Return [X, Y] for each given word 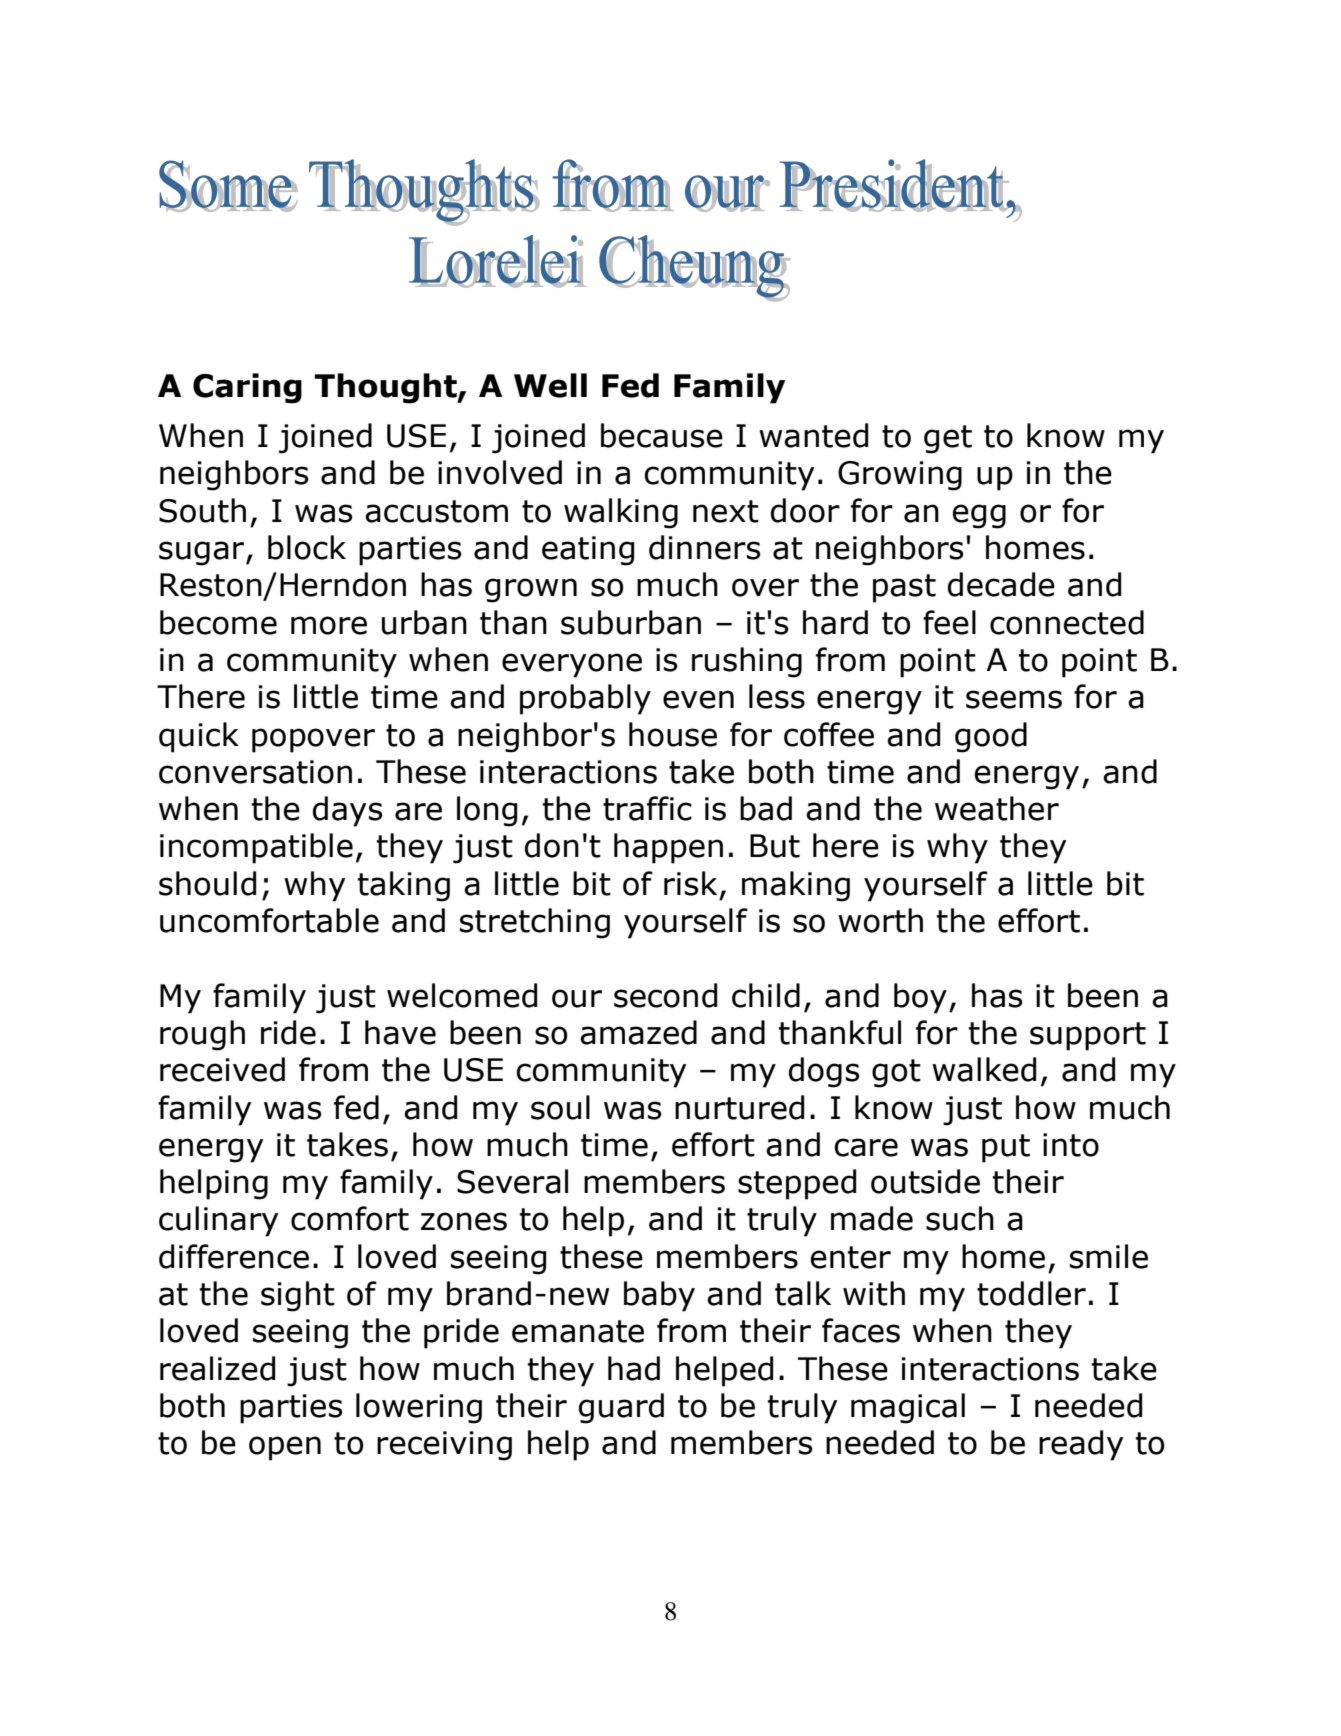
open [285, 1448]
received [222, 1069]
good [991, 737]
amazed [638, 1032]
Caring [247, 388]
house [673, 734]
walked [984, 1069]
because [662, 435]
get [948, 439]
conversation [255, 772]
